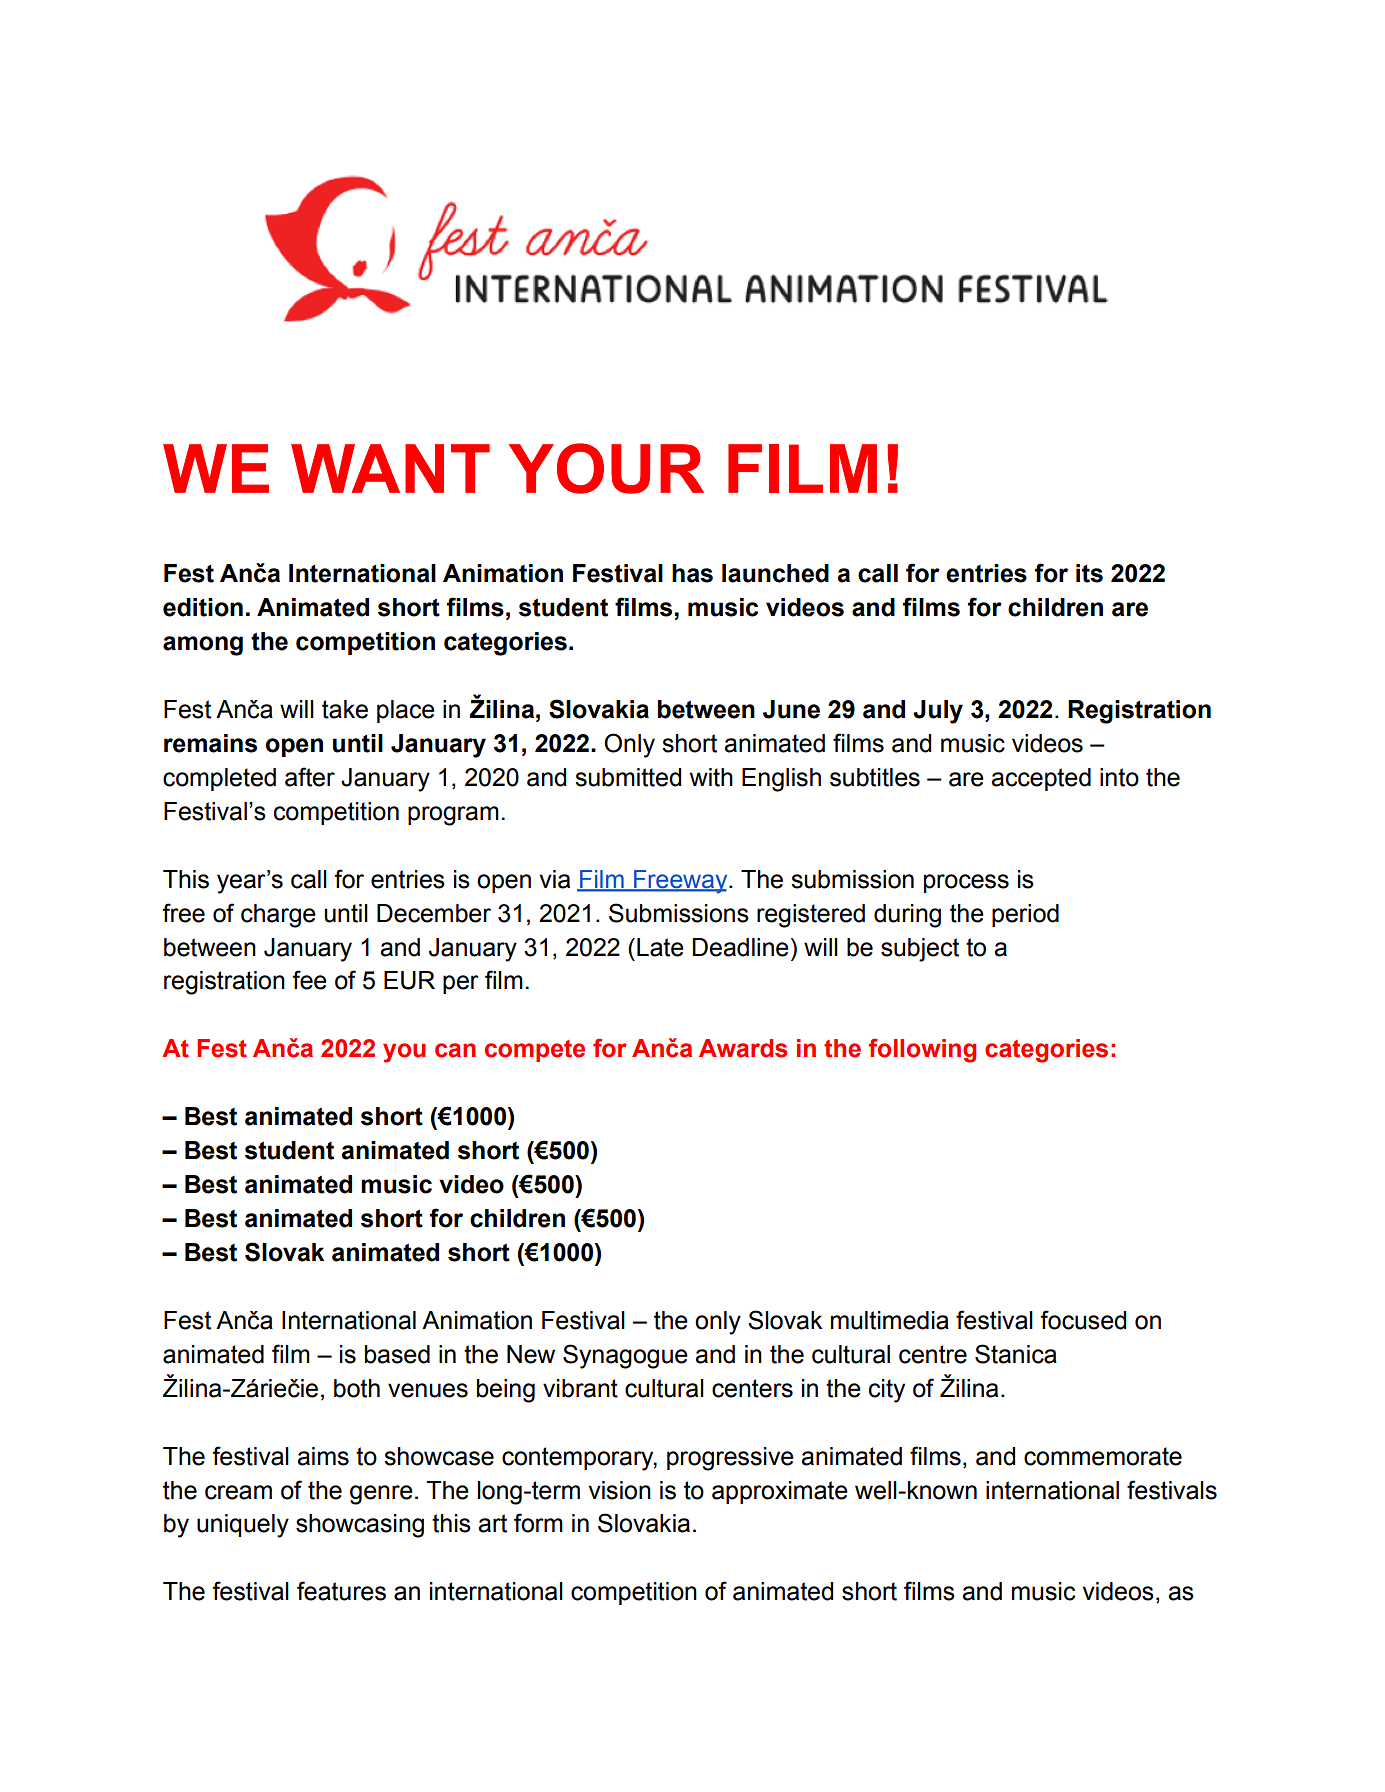 The image size is (1385, 1792). Describe the element at coordinates (341, 1591) in the screenshot. I see `features` at that location.
